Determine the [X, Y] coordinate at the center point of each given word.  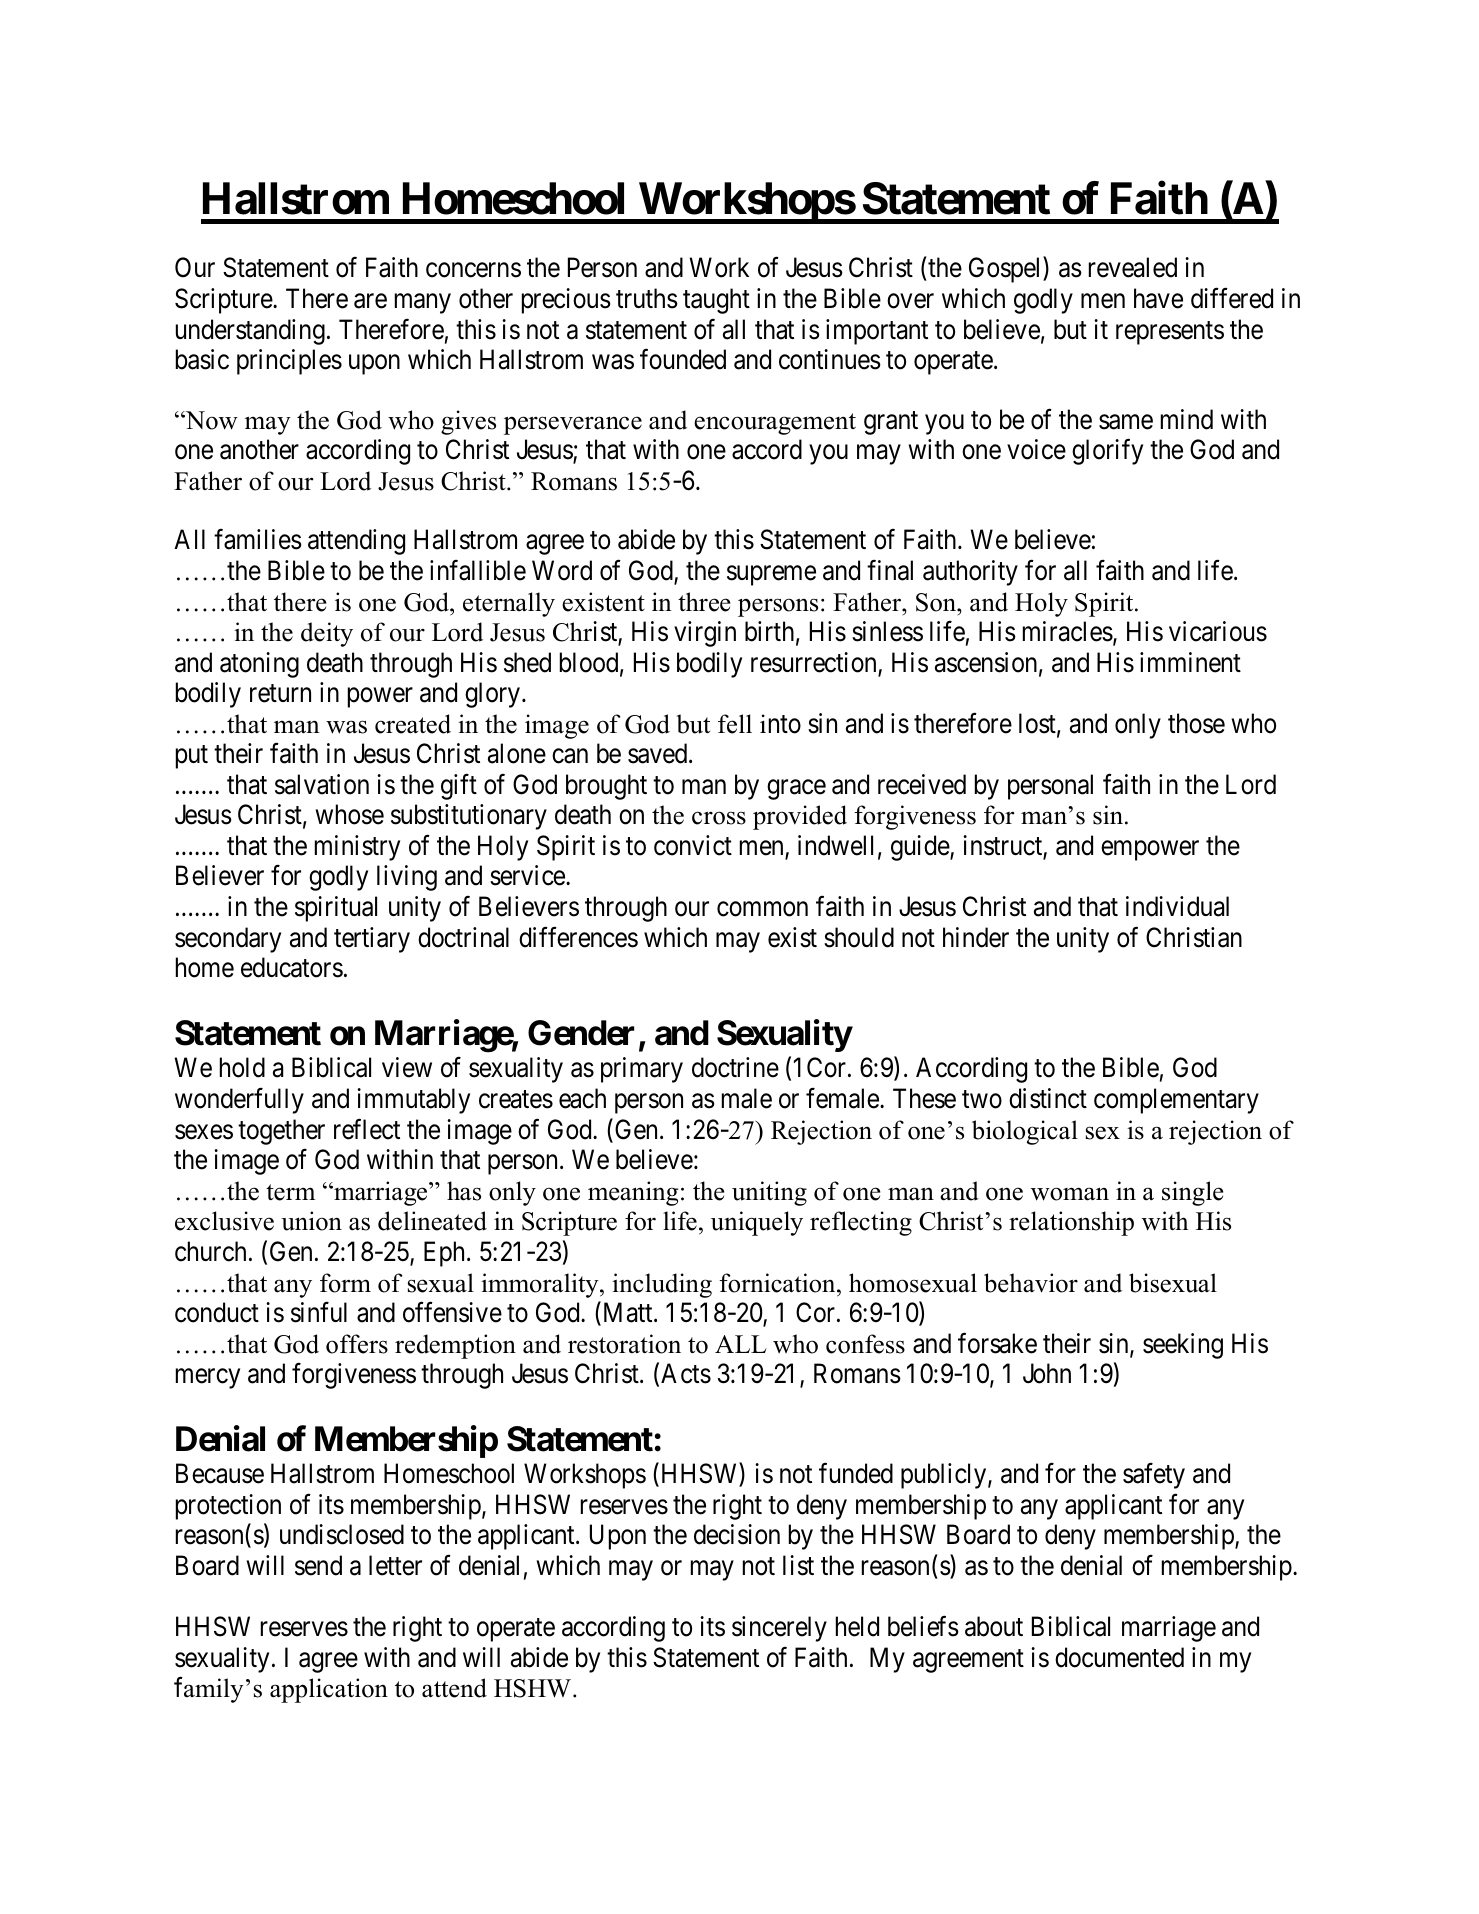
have [1158, 298]
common [762, 909]
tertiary [372, 940]
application [329, 1690]
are [370, 301]
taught [716, 301]
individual [1177, 906]
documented [1119, 1657]
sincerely [779, 1629]
